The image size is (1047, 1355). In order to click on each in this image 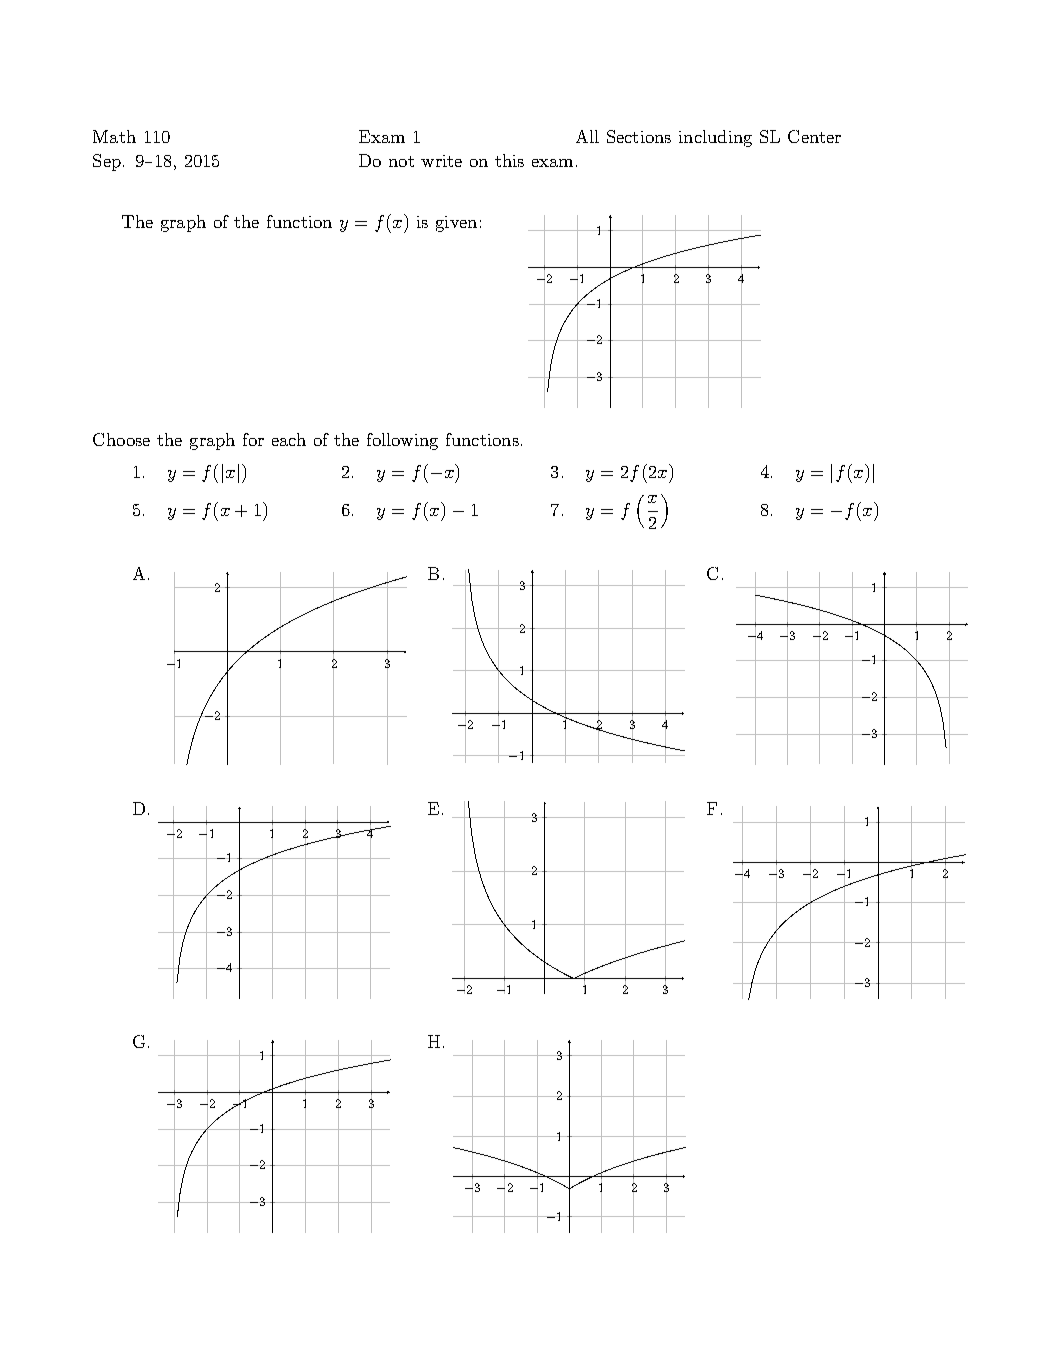, I will do `click(289, 439)`.
